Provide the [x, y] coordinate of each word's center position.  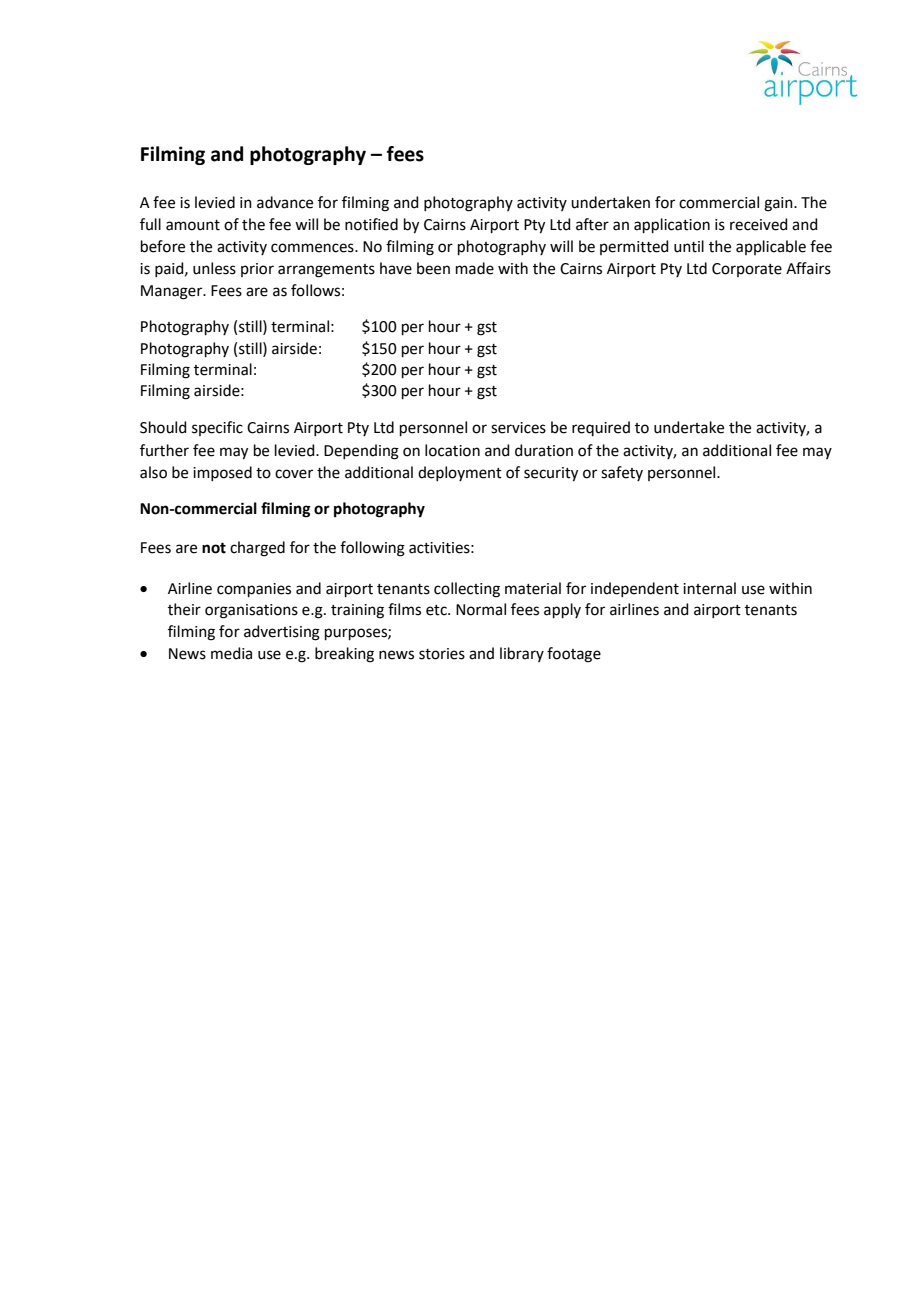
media [231, 653]
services [518, 428]
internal [709, 588]
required [601, 428]
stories [442, 654]
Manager [173, 292]
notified [371, 224]
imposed [222, 473]
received [759, 224]
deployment [460, 473]
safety [622, 473]
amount [193, 225]
